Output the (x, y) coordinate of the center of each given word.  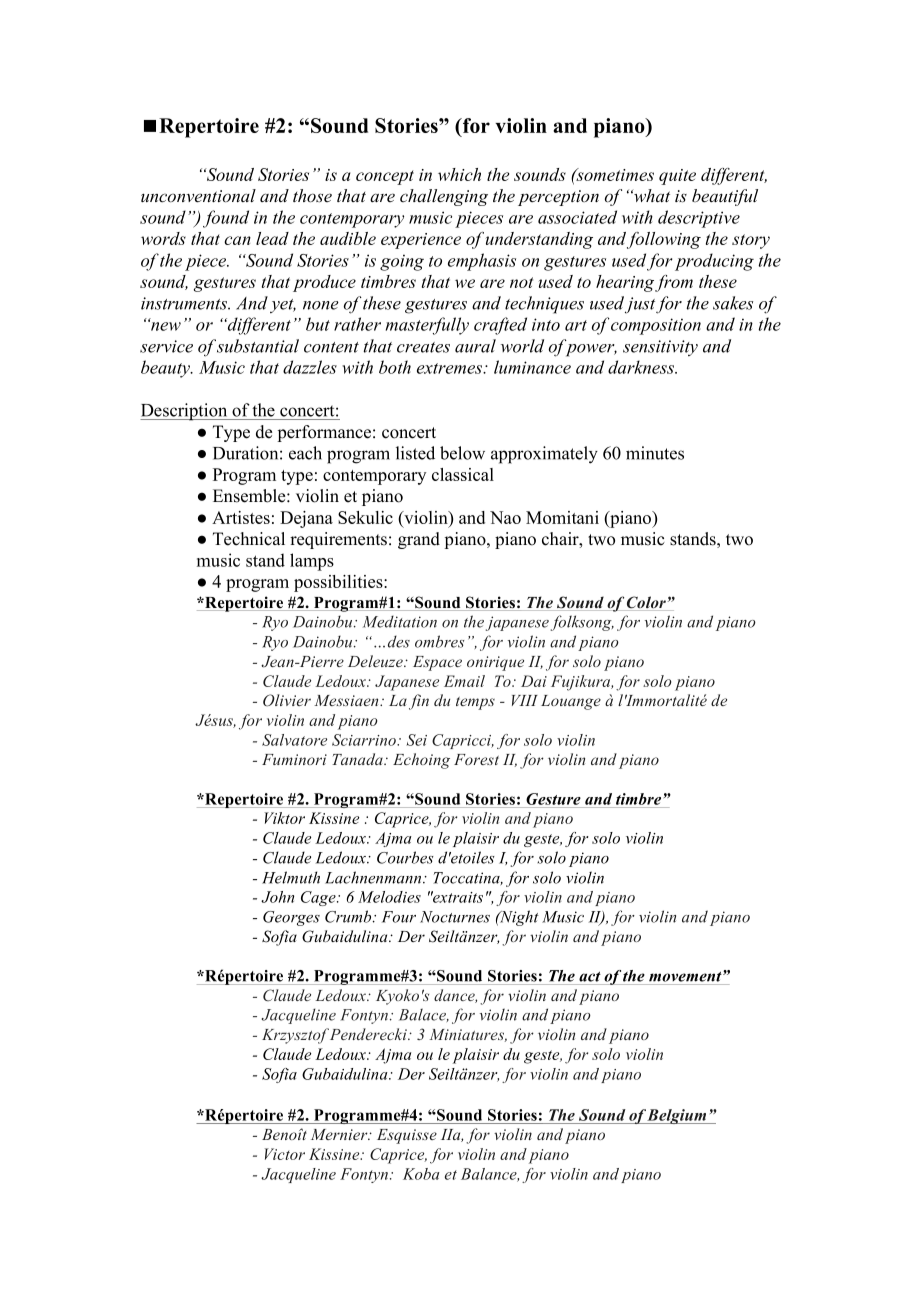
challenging (444, 197)
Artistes (241, 517)
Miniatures (468, 1035)
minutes (655, 453)
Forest (476, 759)
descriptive (699, 219)
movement (686, 976)
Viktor (284, 818)
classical (463, 474)
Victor (285, 1154)
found (226, 219)
